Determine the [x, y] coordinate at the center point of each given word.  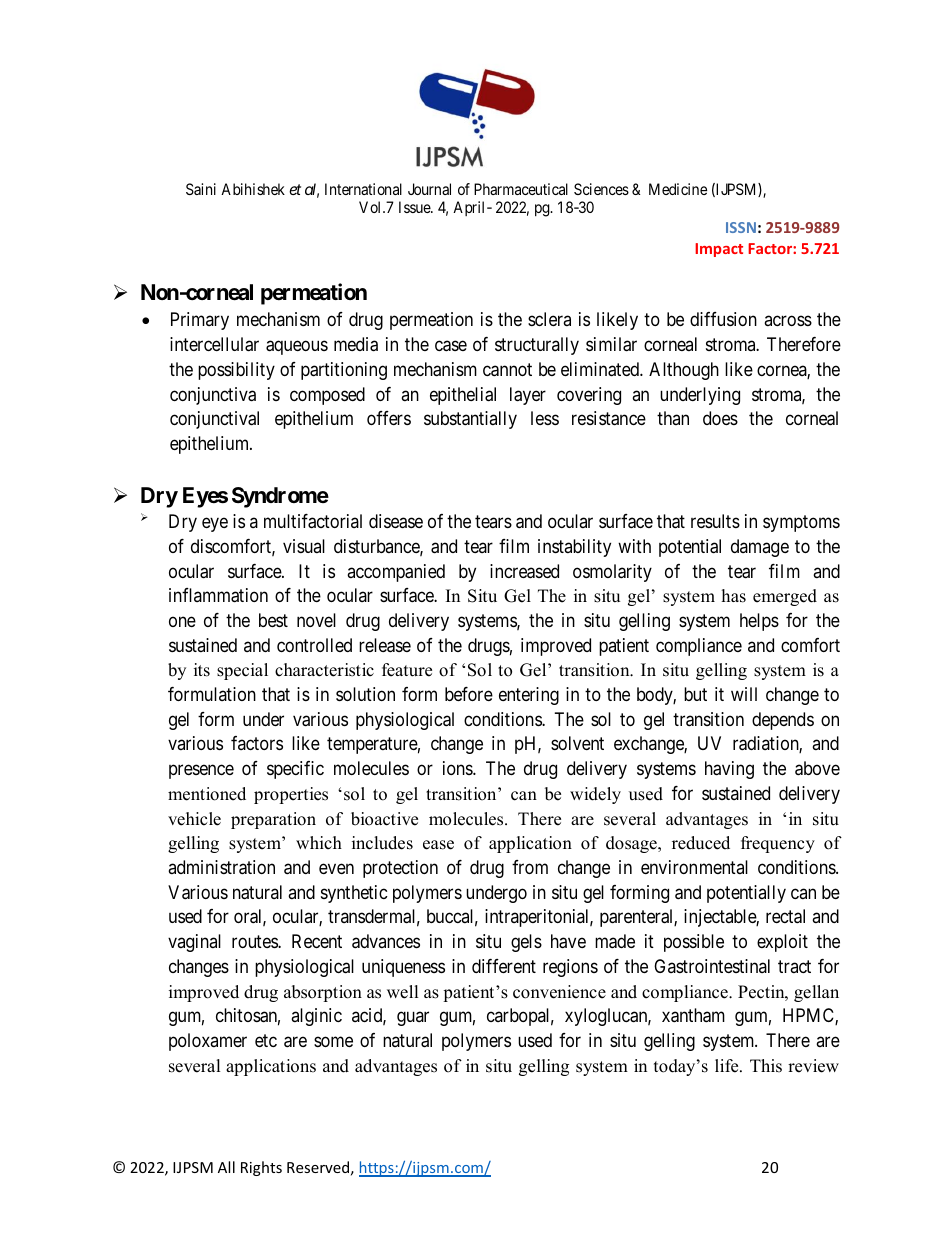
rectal [785, 916]
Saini [201, 189]
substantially [470, 420]
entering [529, 696]
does [720, 418]
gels [526, 943]
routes [255, 941]
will [744, 694]
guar [413, 1019]
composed [327, 396]
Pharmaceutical [521, 189]
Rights [261, 1168]
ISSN [741, 227]
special [242, 671]
